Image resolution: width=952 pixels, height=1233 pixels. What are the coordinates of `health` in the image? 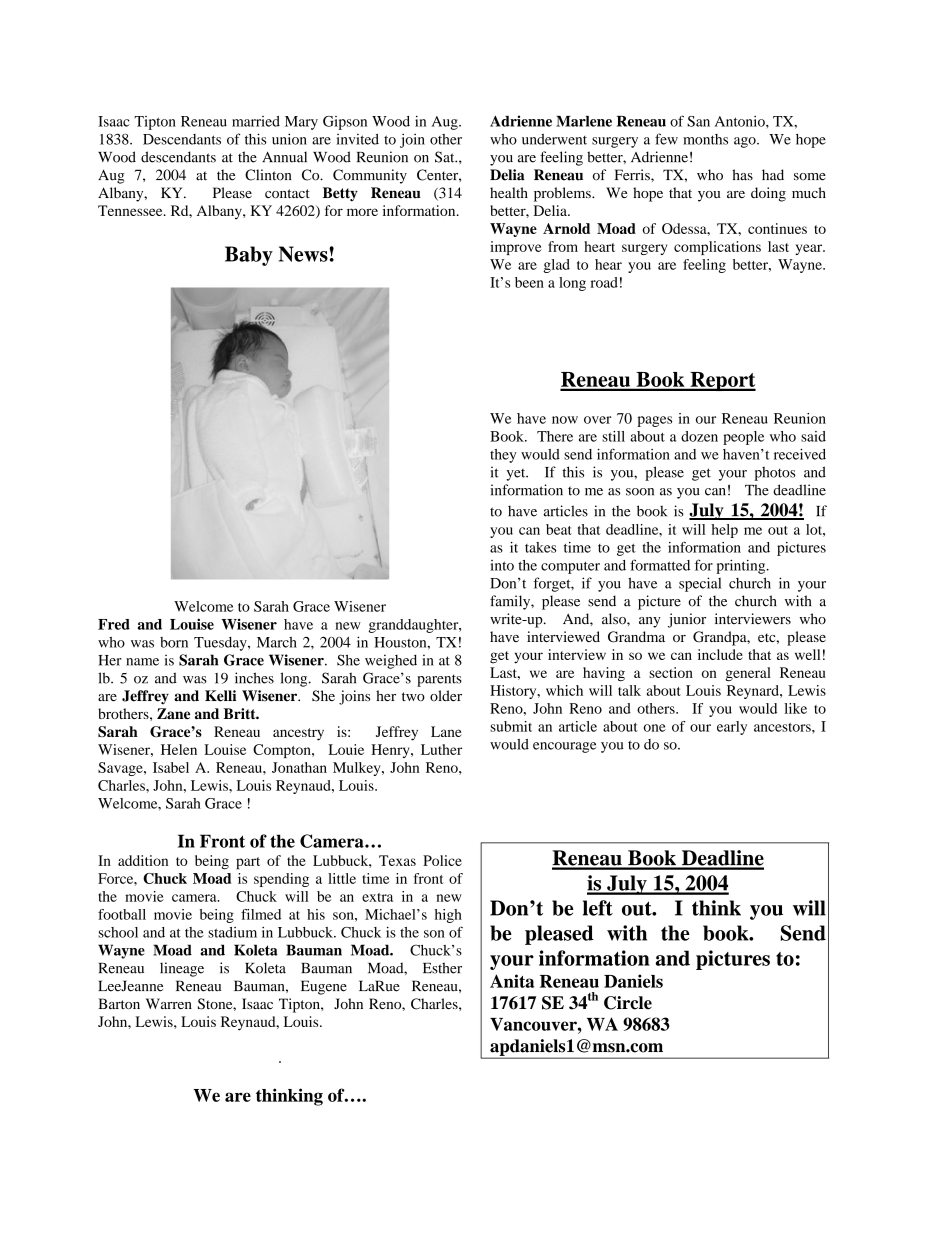 It's located at (509, 192).
